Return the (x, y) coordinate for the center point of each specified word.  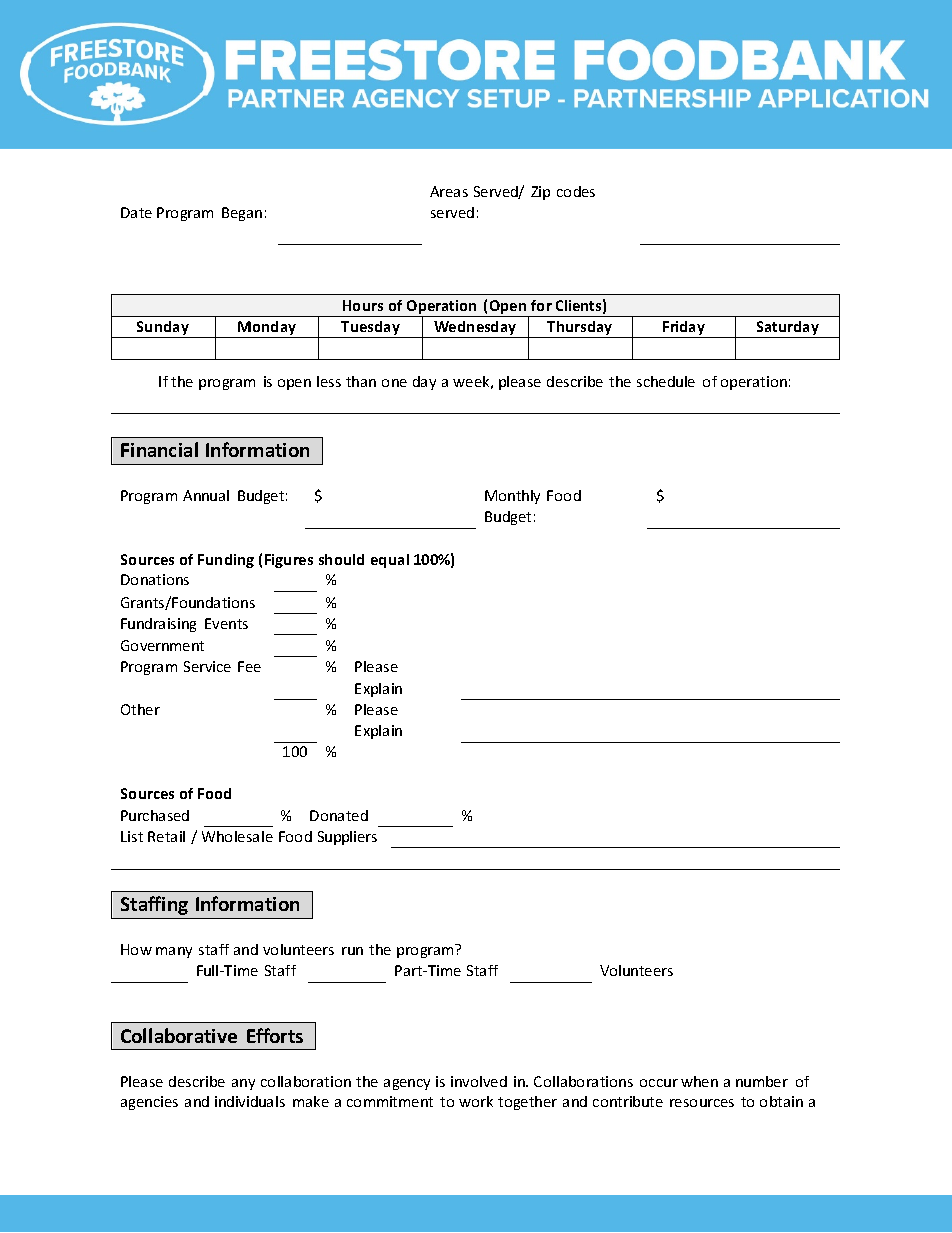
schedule (666, 381)
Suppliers (347, 838)
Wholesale (237, 836)
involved (479, 1081)
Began (242, 214)
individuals (250, 1101)
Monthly (512, 497)
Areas (449, 191)
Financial (159, 449)
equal (390, 561)
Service (207, 666)
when (699, 1081)
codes (576, 191)
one (394, 383)
